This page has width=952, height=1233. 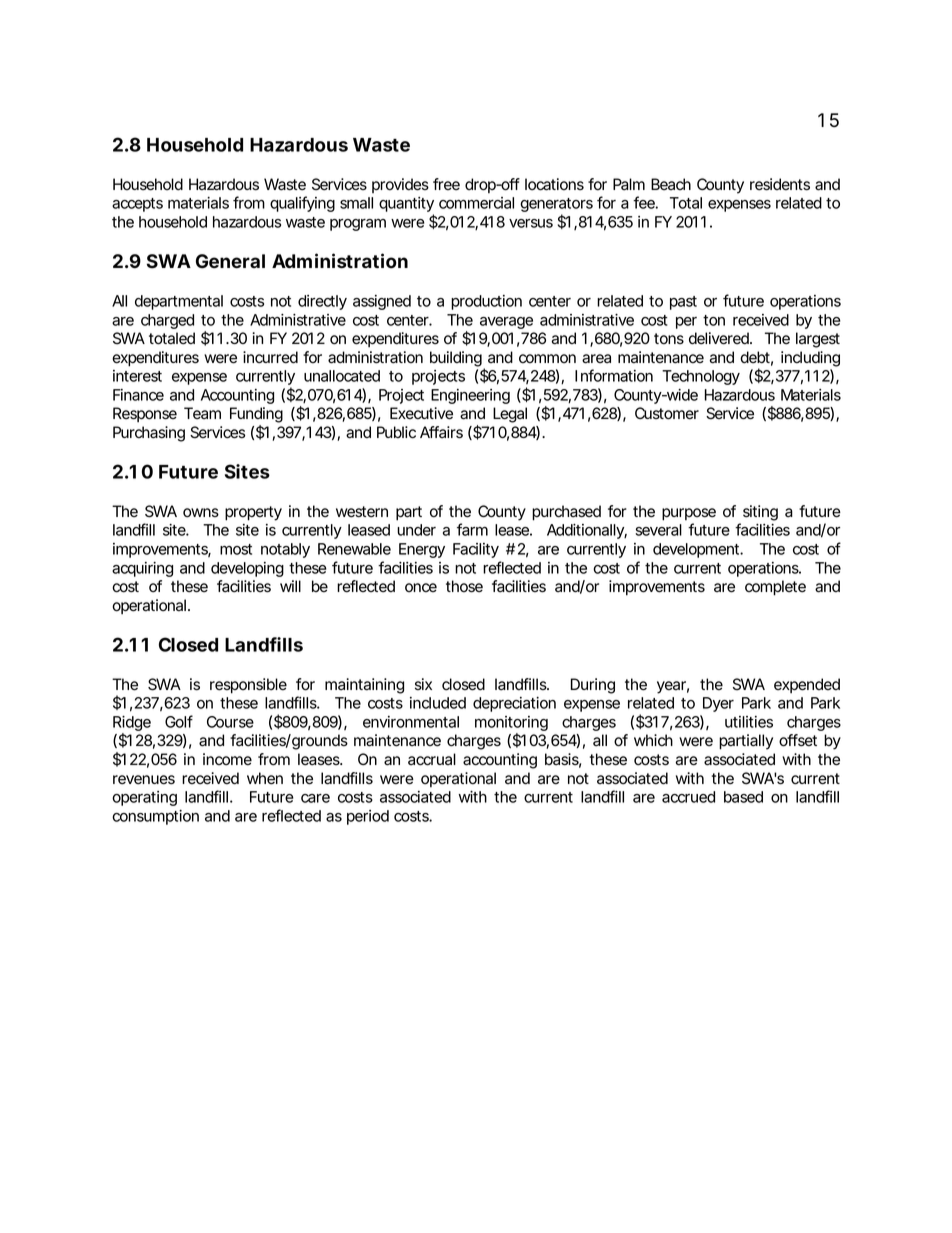 I want to click on siting, so click(x=760, y=513).
